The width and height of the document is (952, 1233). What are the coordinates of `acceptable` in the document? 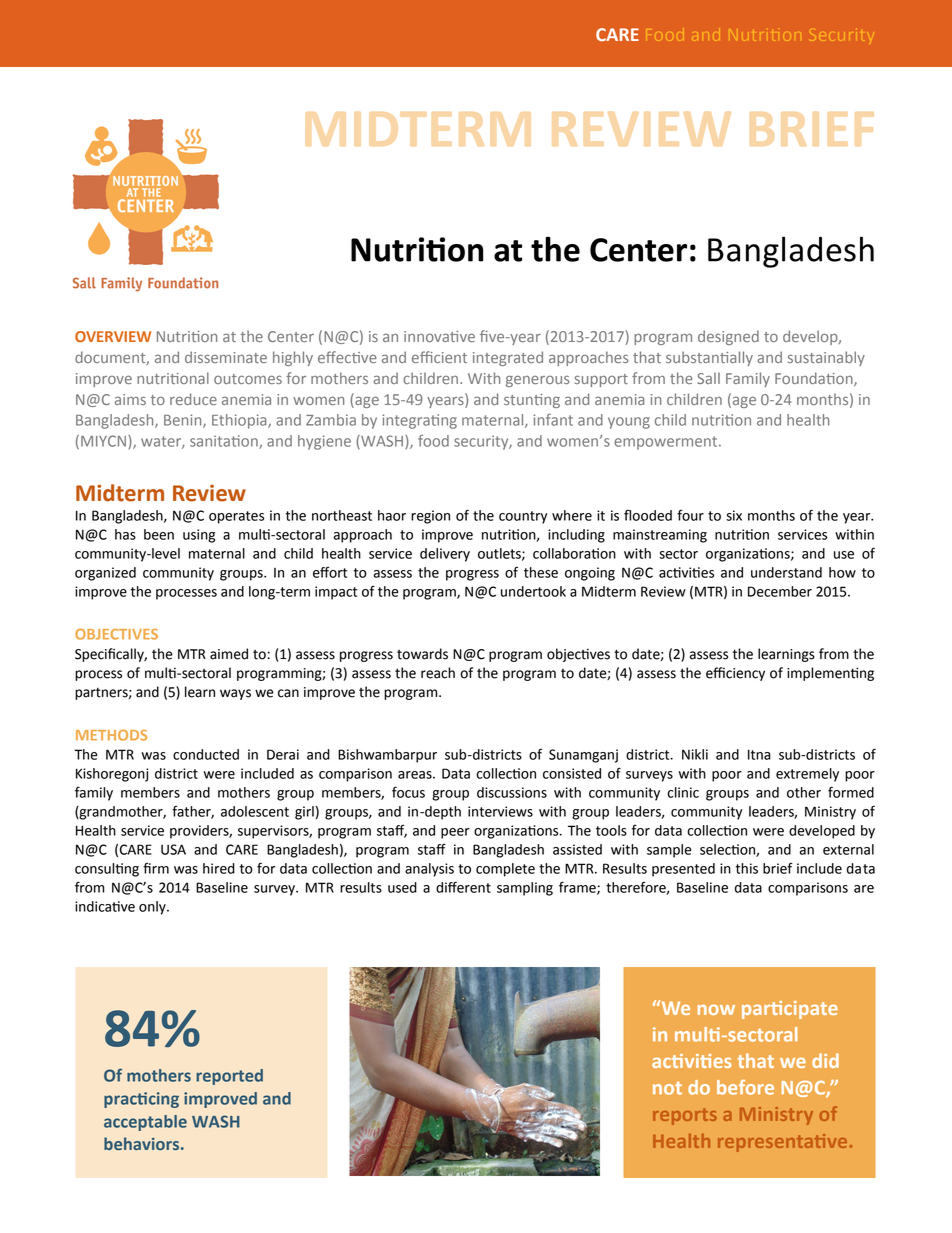 It's located at (145, 1123).
